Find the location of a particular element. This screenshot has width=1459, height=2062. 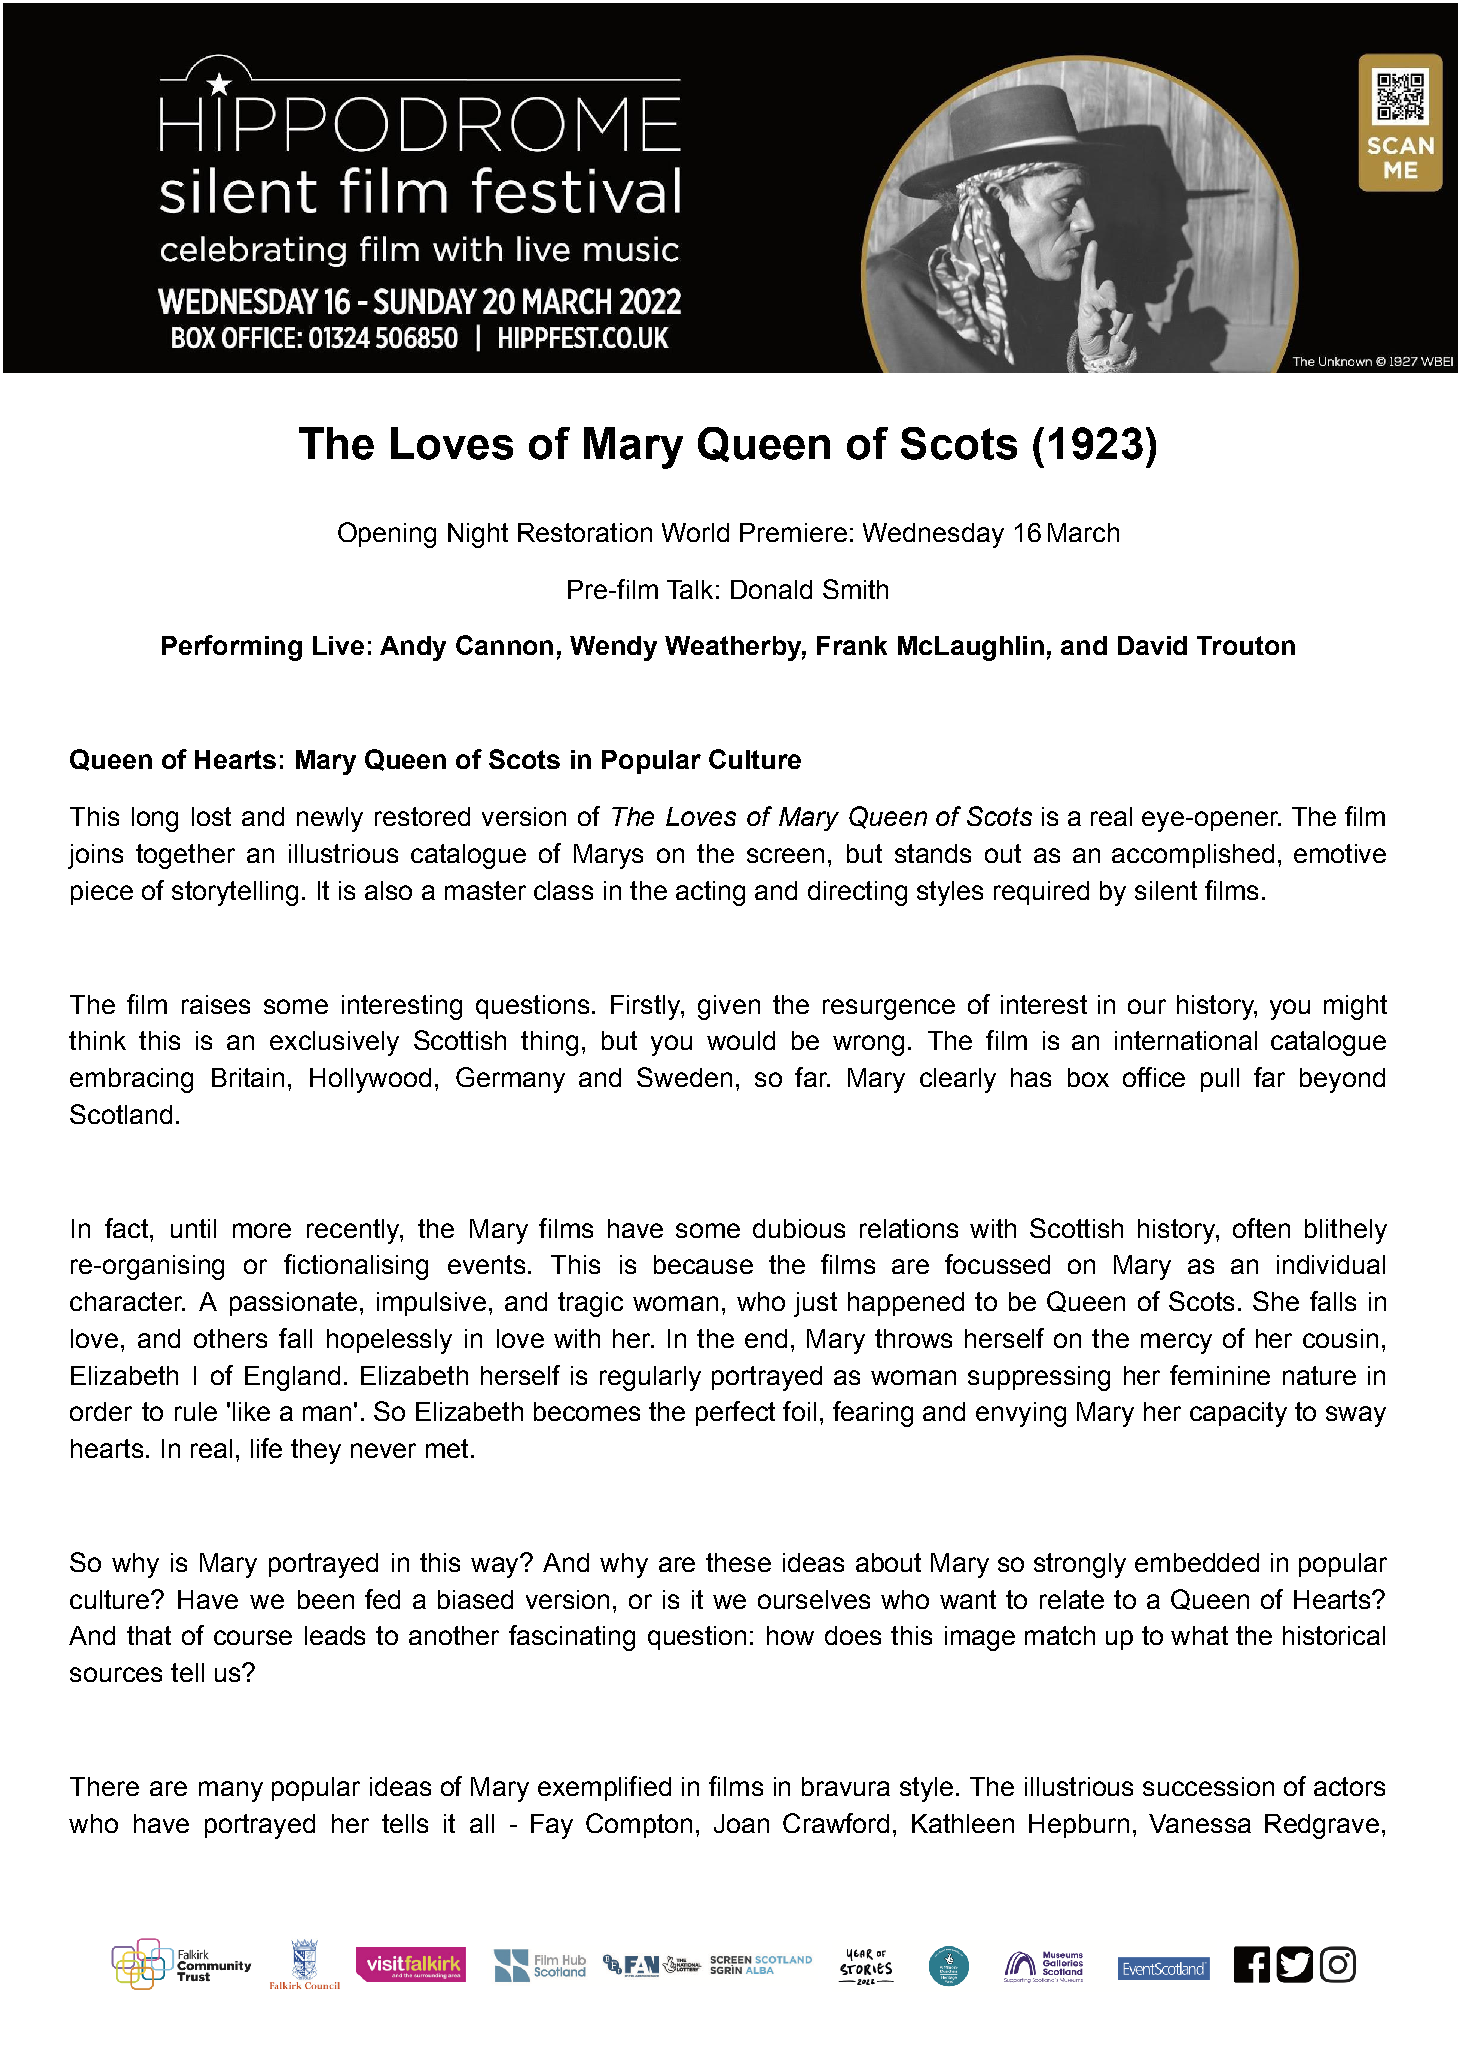

Joan is located at coordinates (741, 1823).
